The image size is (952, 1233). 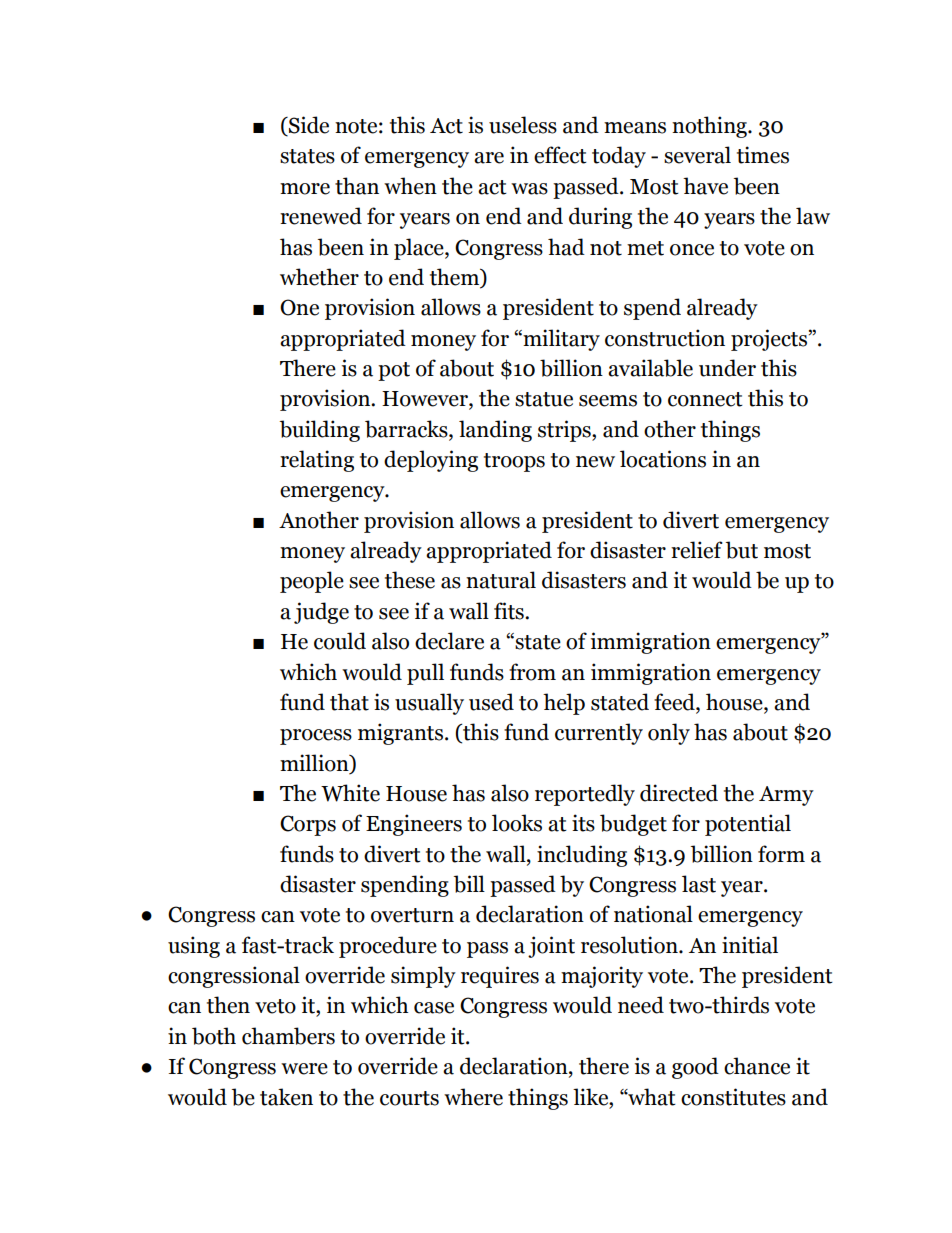 What do you see at coordinates (523, 125) in the screenshot?
I see `useless` at bounding box center [523, 125].
